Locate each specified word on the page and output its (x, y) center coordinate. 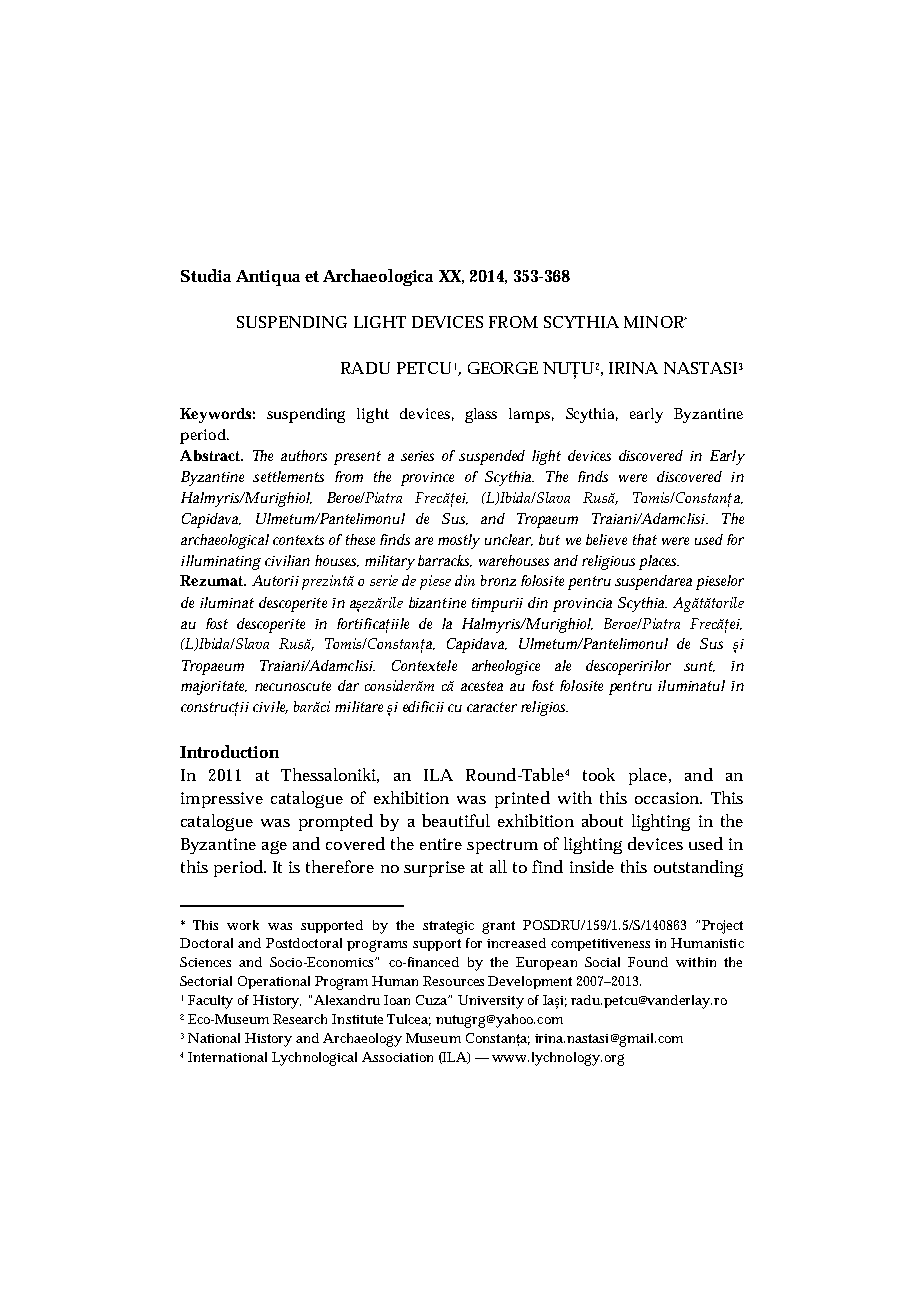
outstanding (698, 868)
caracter (492, 707)
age (274, 847)
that (645, 539)
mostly (459, 541)
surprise (434, 869)
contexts (298, 540)
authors (304, 455)
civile (270, 707)
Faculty (210, 1002)
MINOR (655, 322)
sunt (699, 666)
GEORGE (503, 368)
